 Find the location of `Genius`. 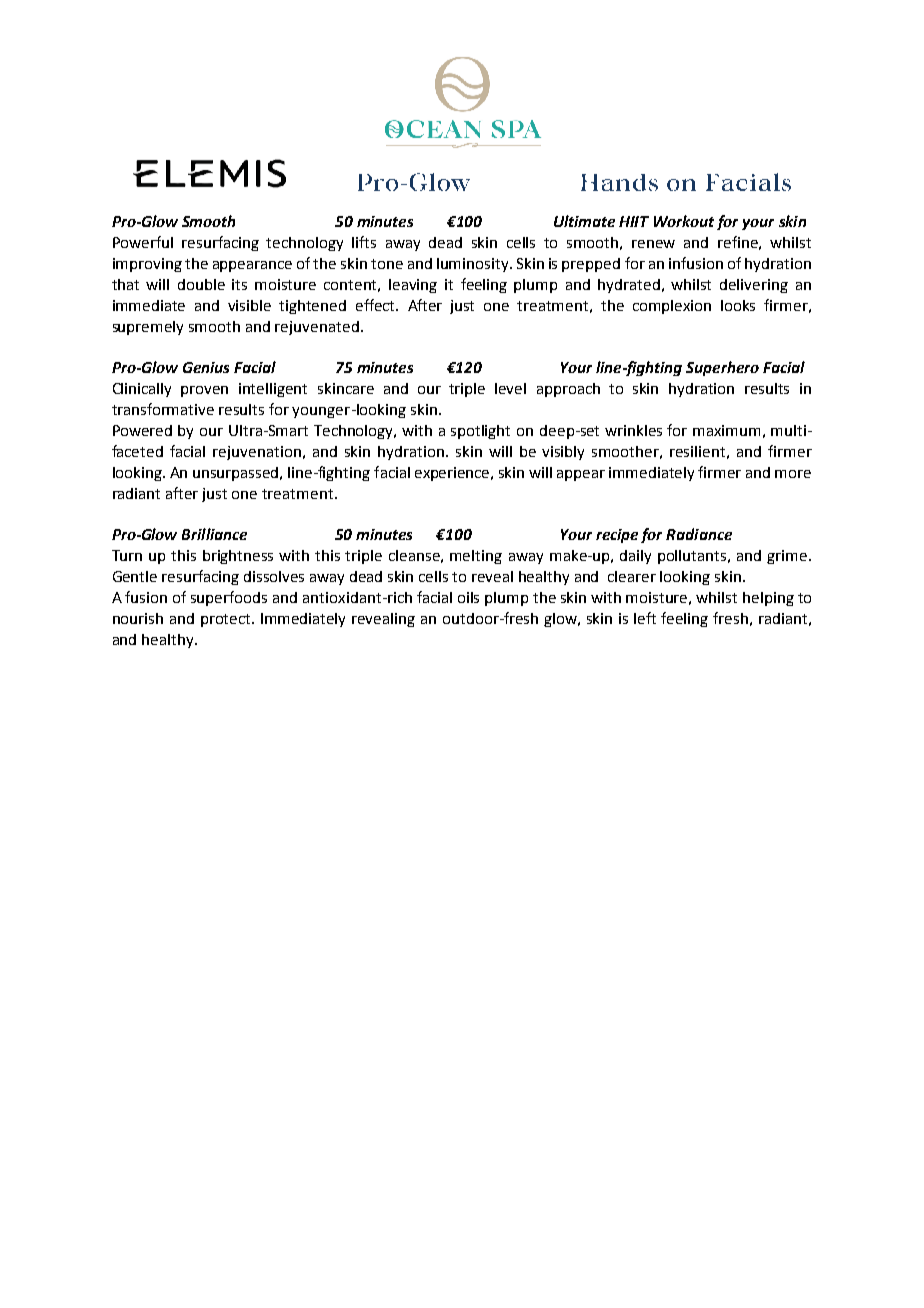

Genius is located at coordinates (206, 367).
